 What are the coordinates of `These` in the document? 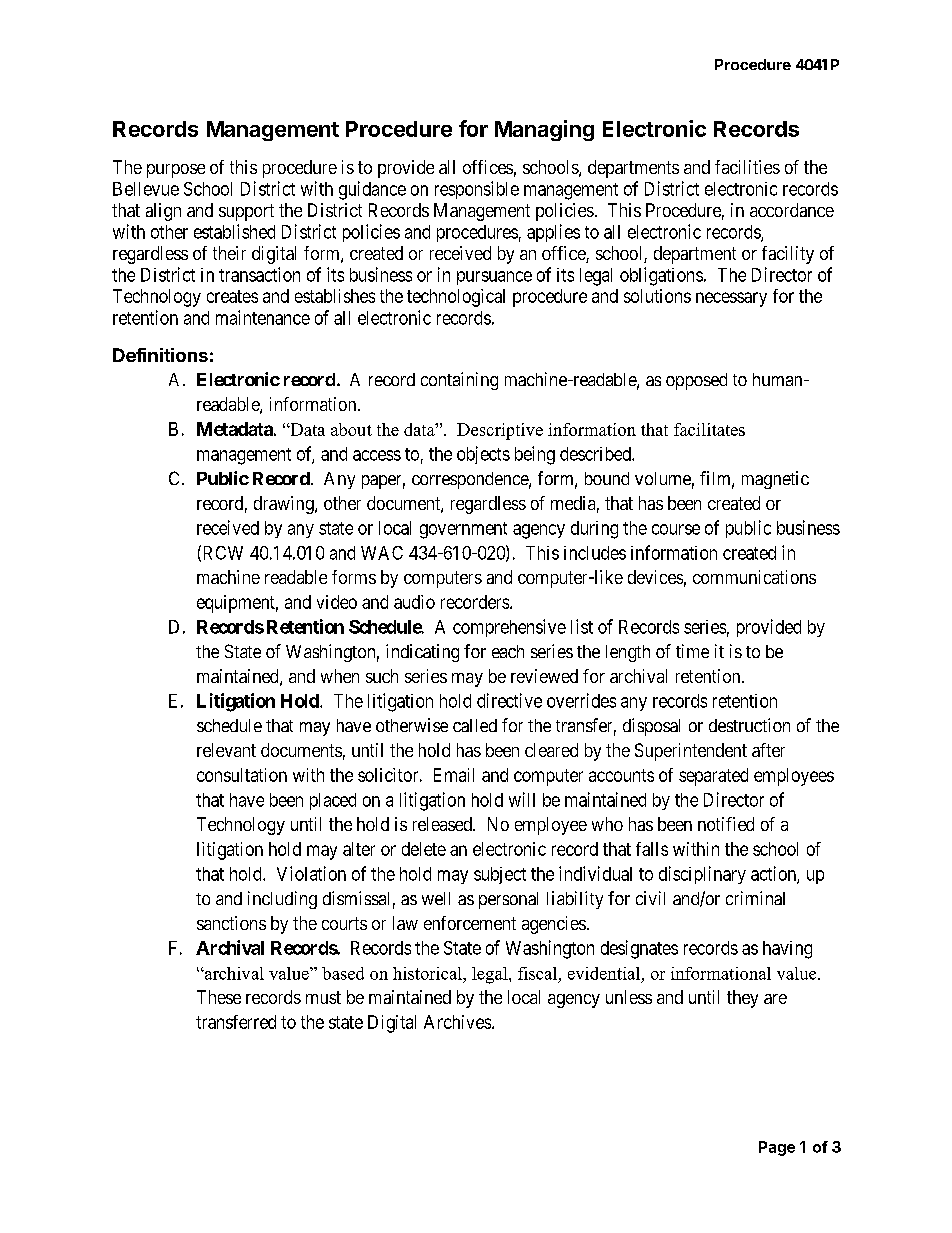 It's located at (219, 997).
